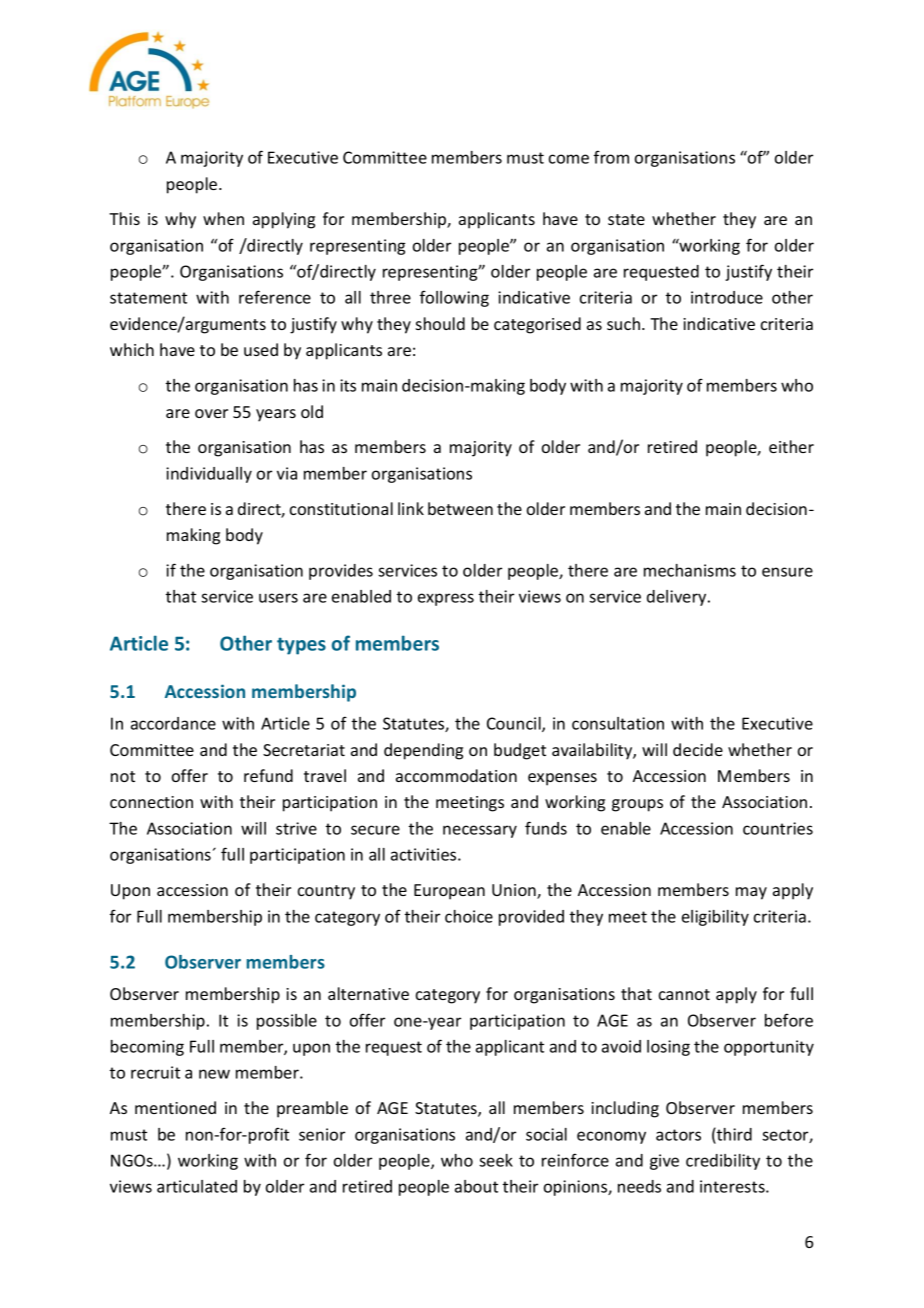  What do you see at coordinates (727, 297) in the screenshot?
I see `introduce` at bounding box center [727, 297].
